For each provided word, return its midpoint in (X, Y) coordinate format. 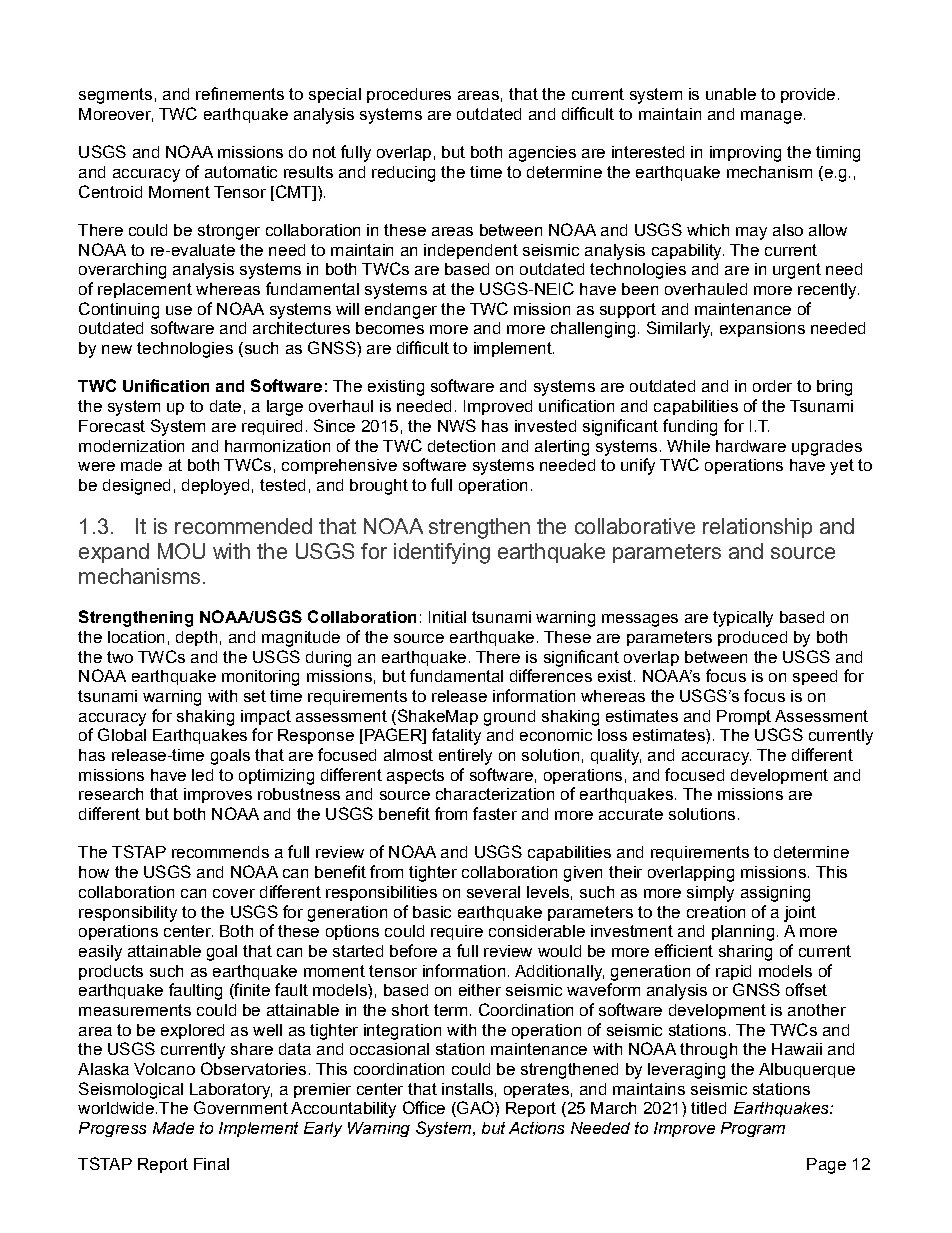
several (493, 892)
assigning (775, 894)
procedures (409, 95)
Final (211, 1164)
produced (752, 638)
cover (234, 893)
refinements (240, 93)
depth (196, 638)
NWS (457, 425)
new (117, 349)
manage (771, 117)
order (772, 386)
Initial (447, 617)
